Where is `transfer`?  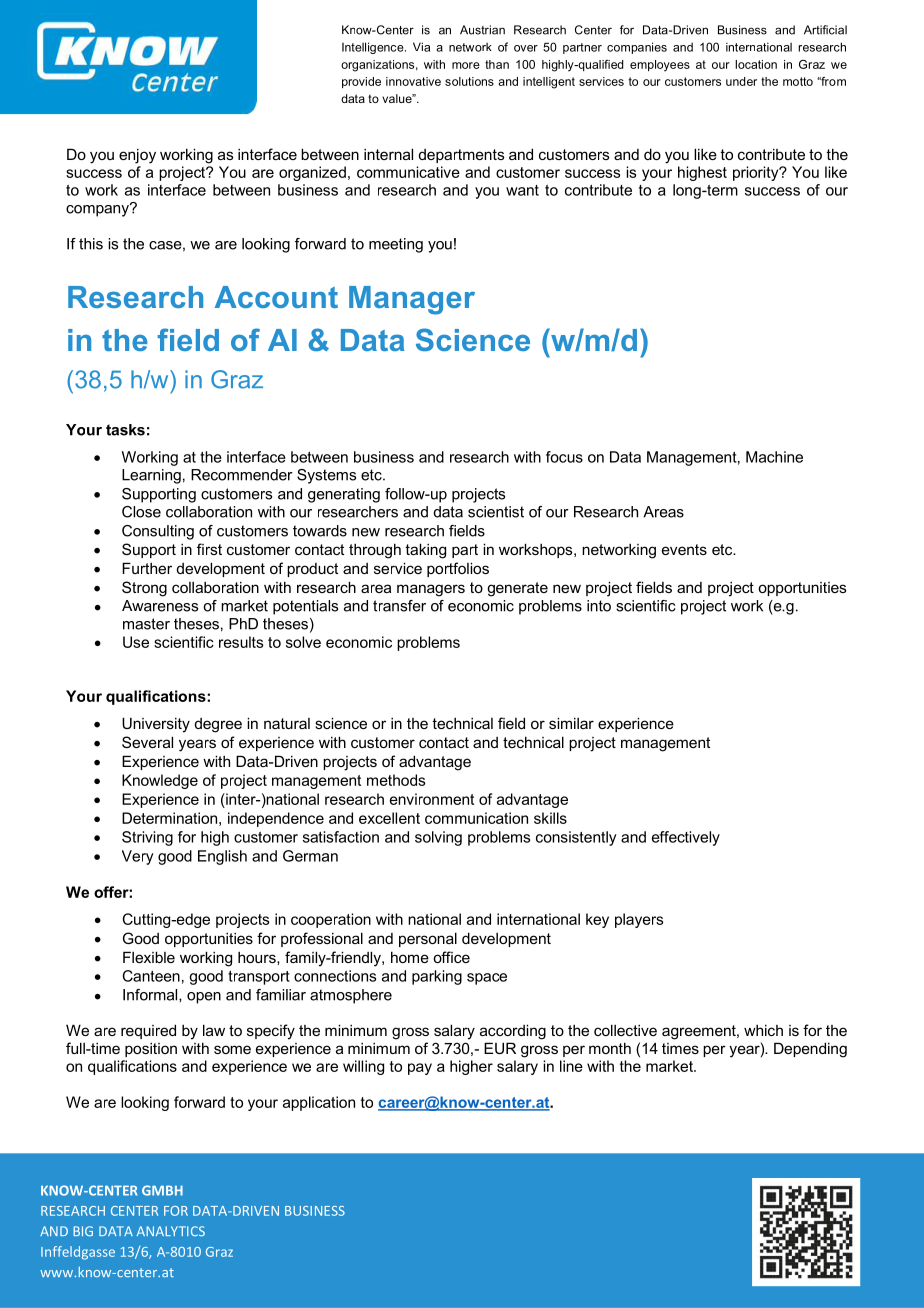
transfer is located at coordinates (399, 606).
